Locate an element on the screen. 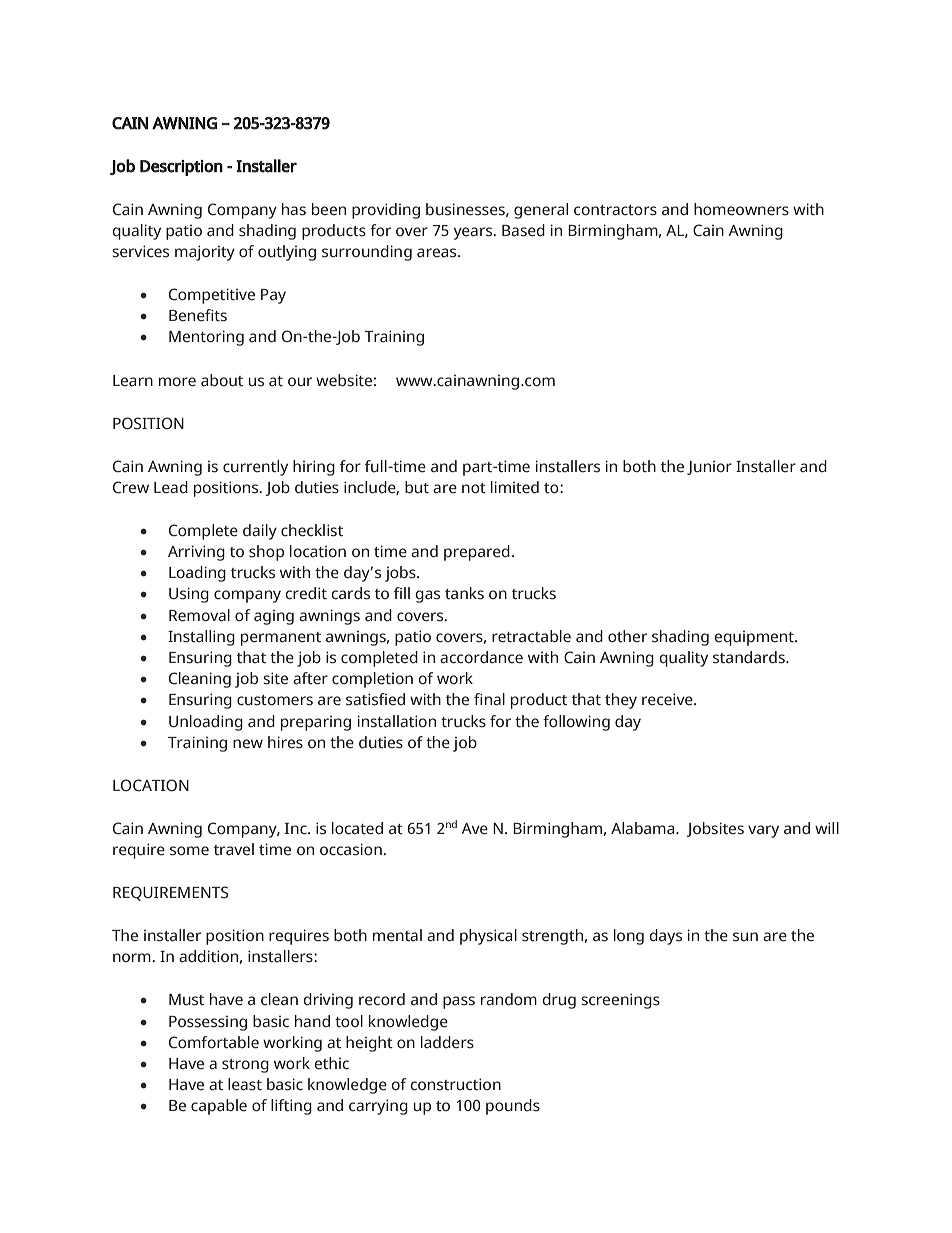 This screenshot has height=1233, width=952. about is located at coordinates (222, 380).
